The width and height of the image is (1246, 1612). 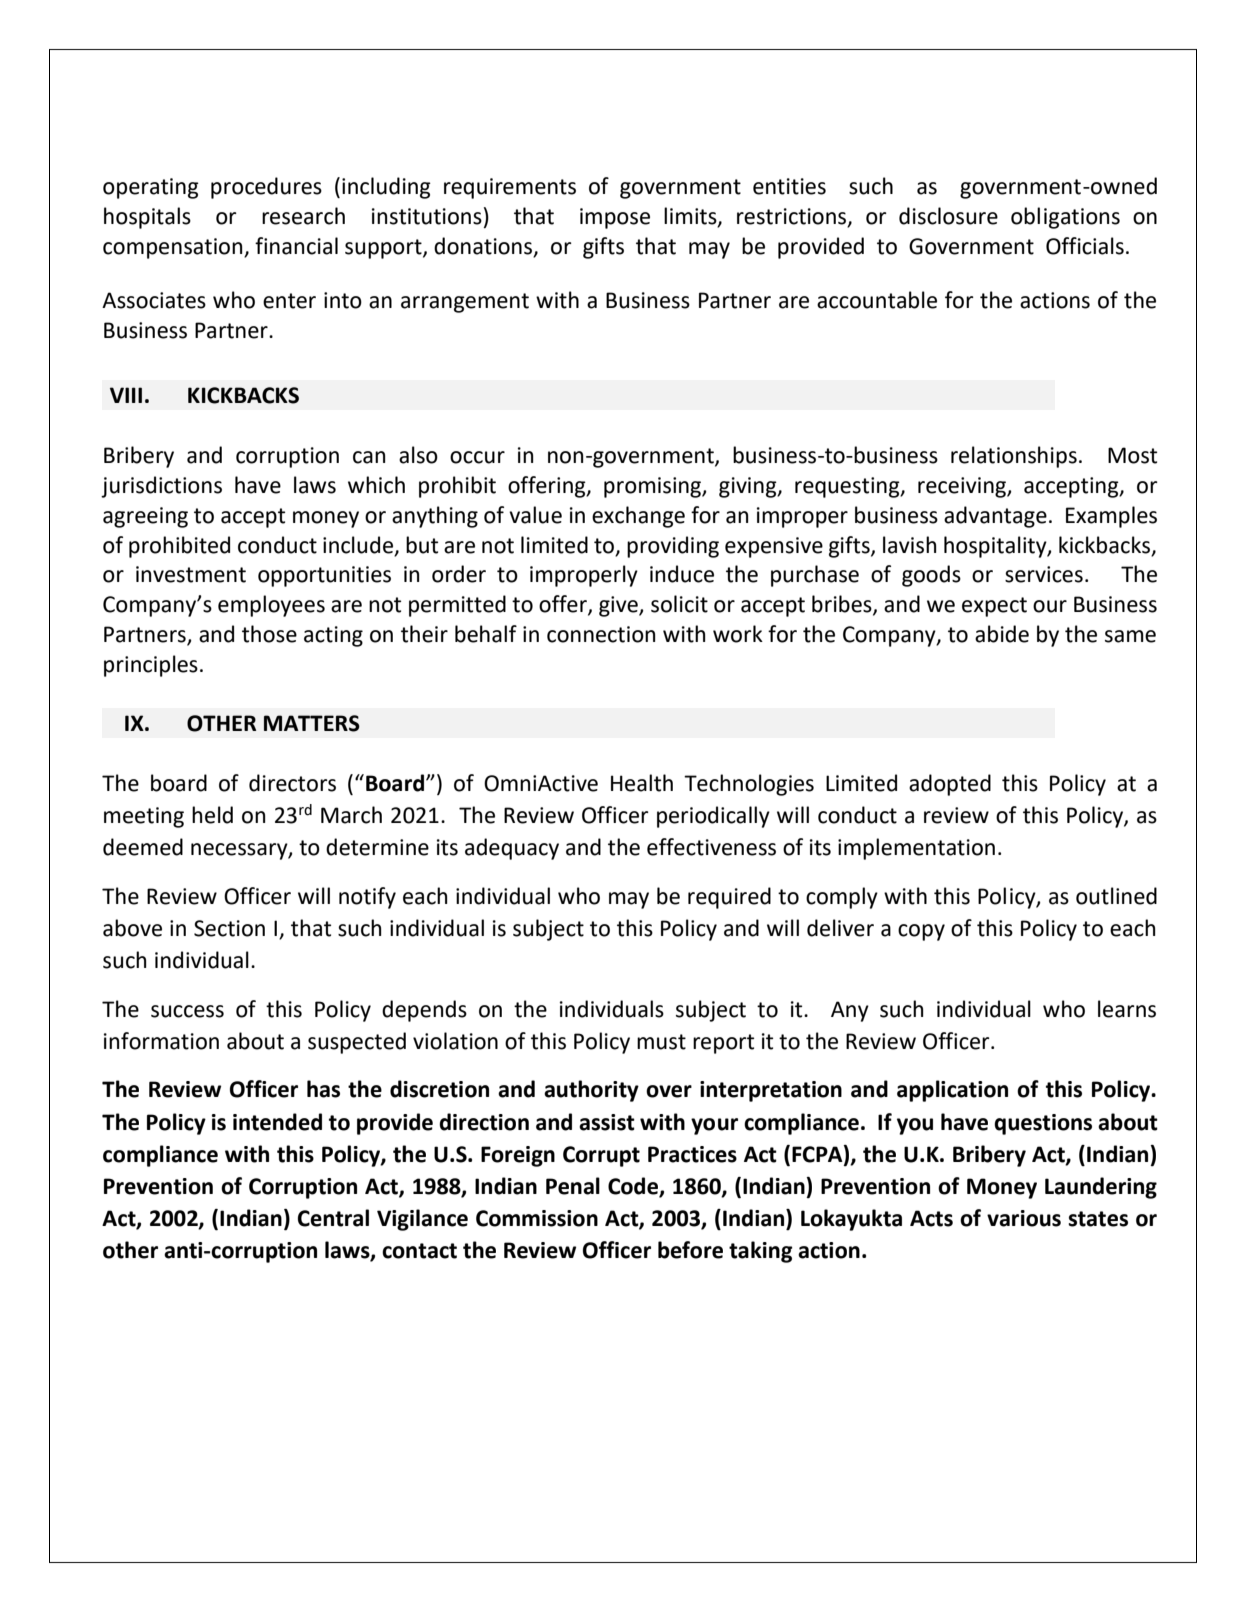 What do you see at coordinates (303, 216) in the image?
I see `research` at bounding box center [303, 216].
